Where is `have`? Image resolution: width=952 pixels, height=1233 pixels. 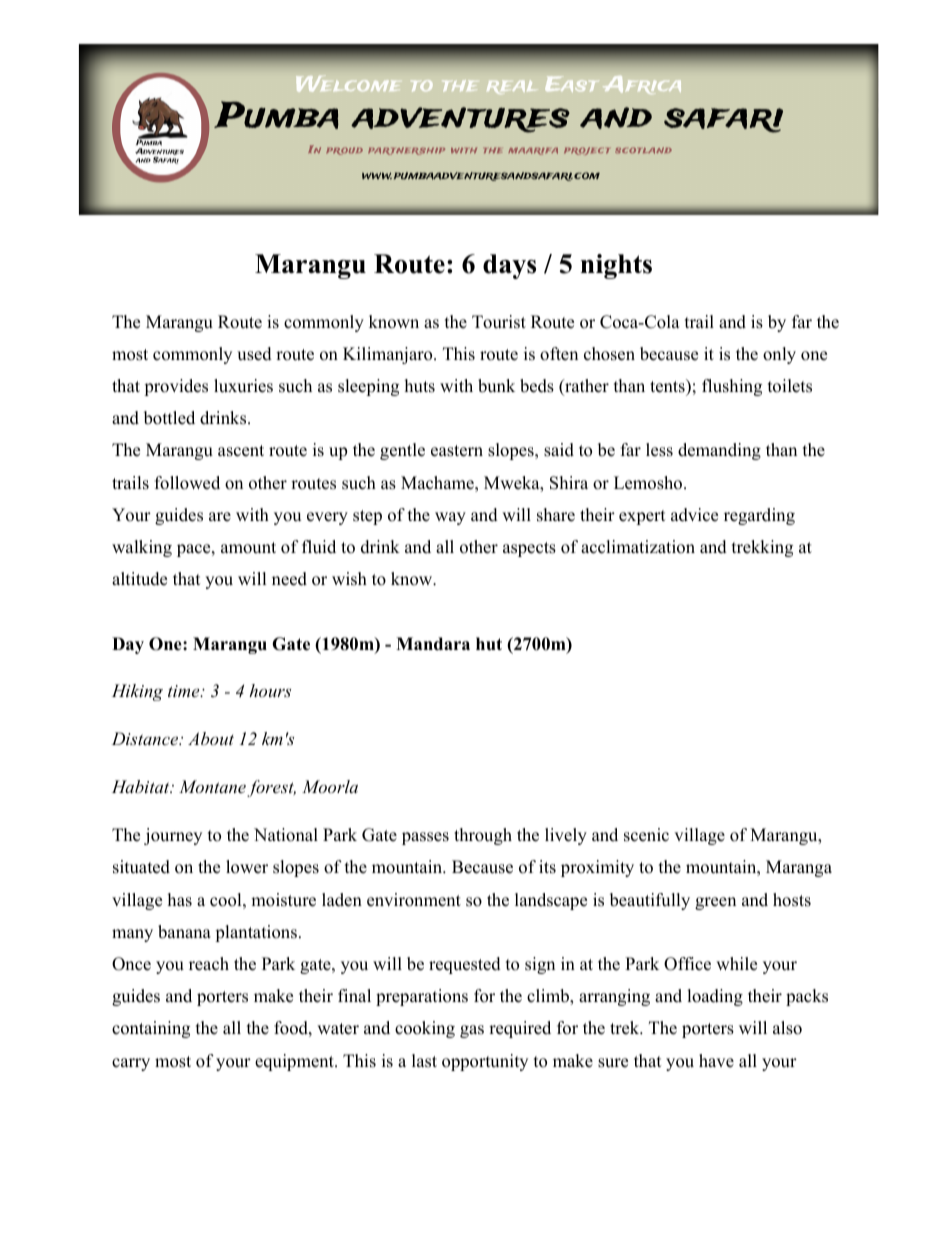 have is located at coordinates (716, 1061).
